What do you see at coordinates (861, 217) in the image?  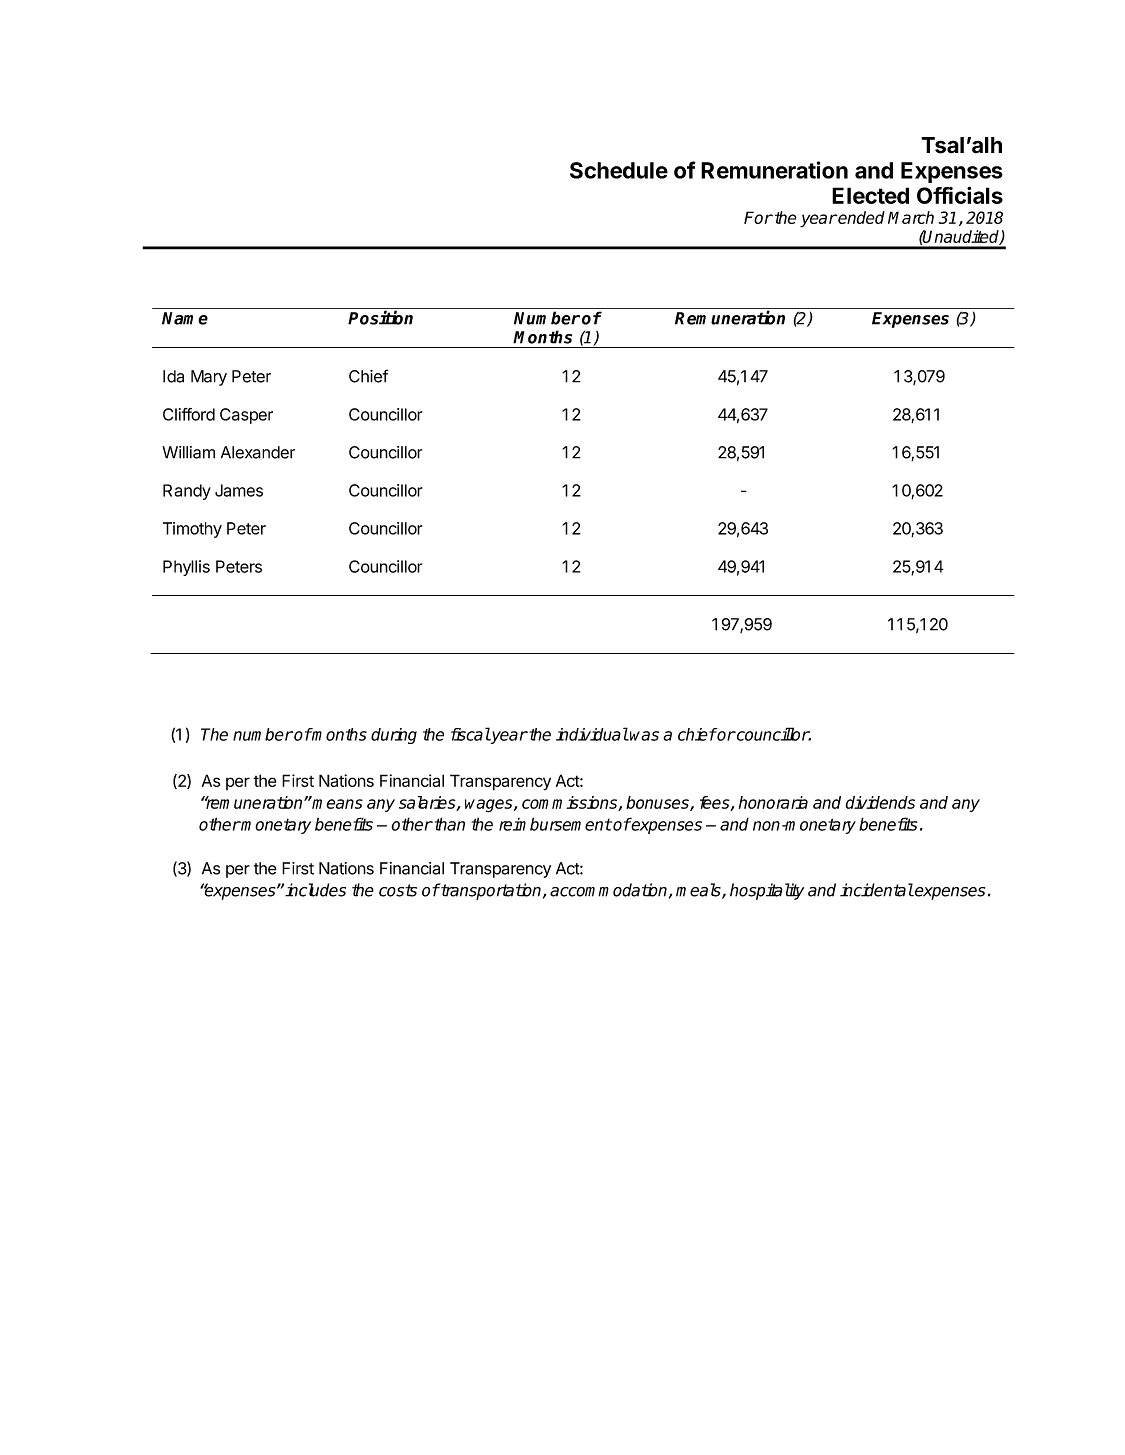 I see `ended` at bounding box center [861, 217].
